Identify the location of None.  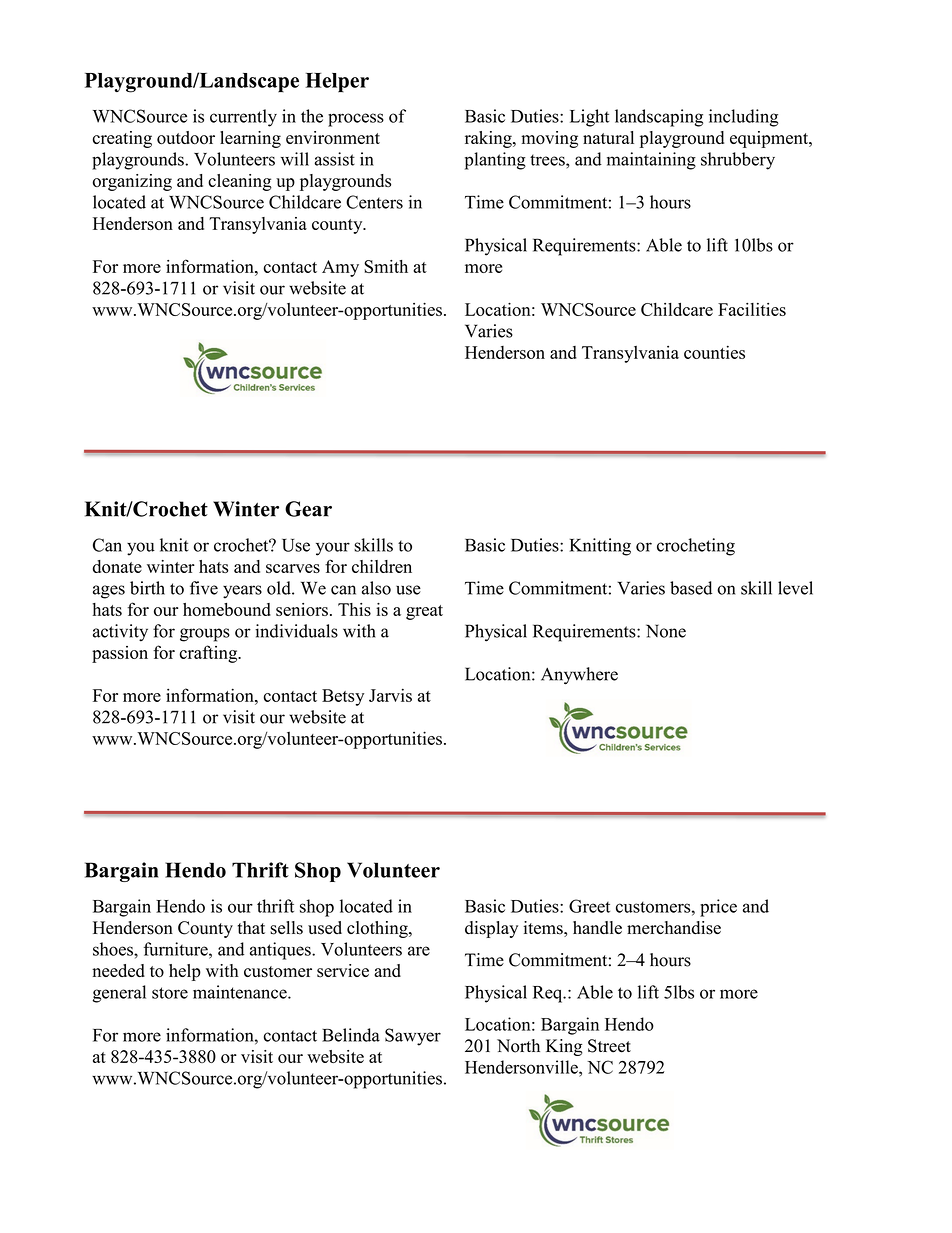
(666, 631).
